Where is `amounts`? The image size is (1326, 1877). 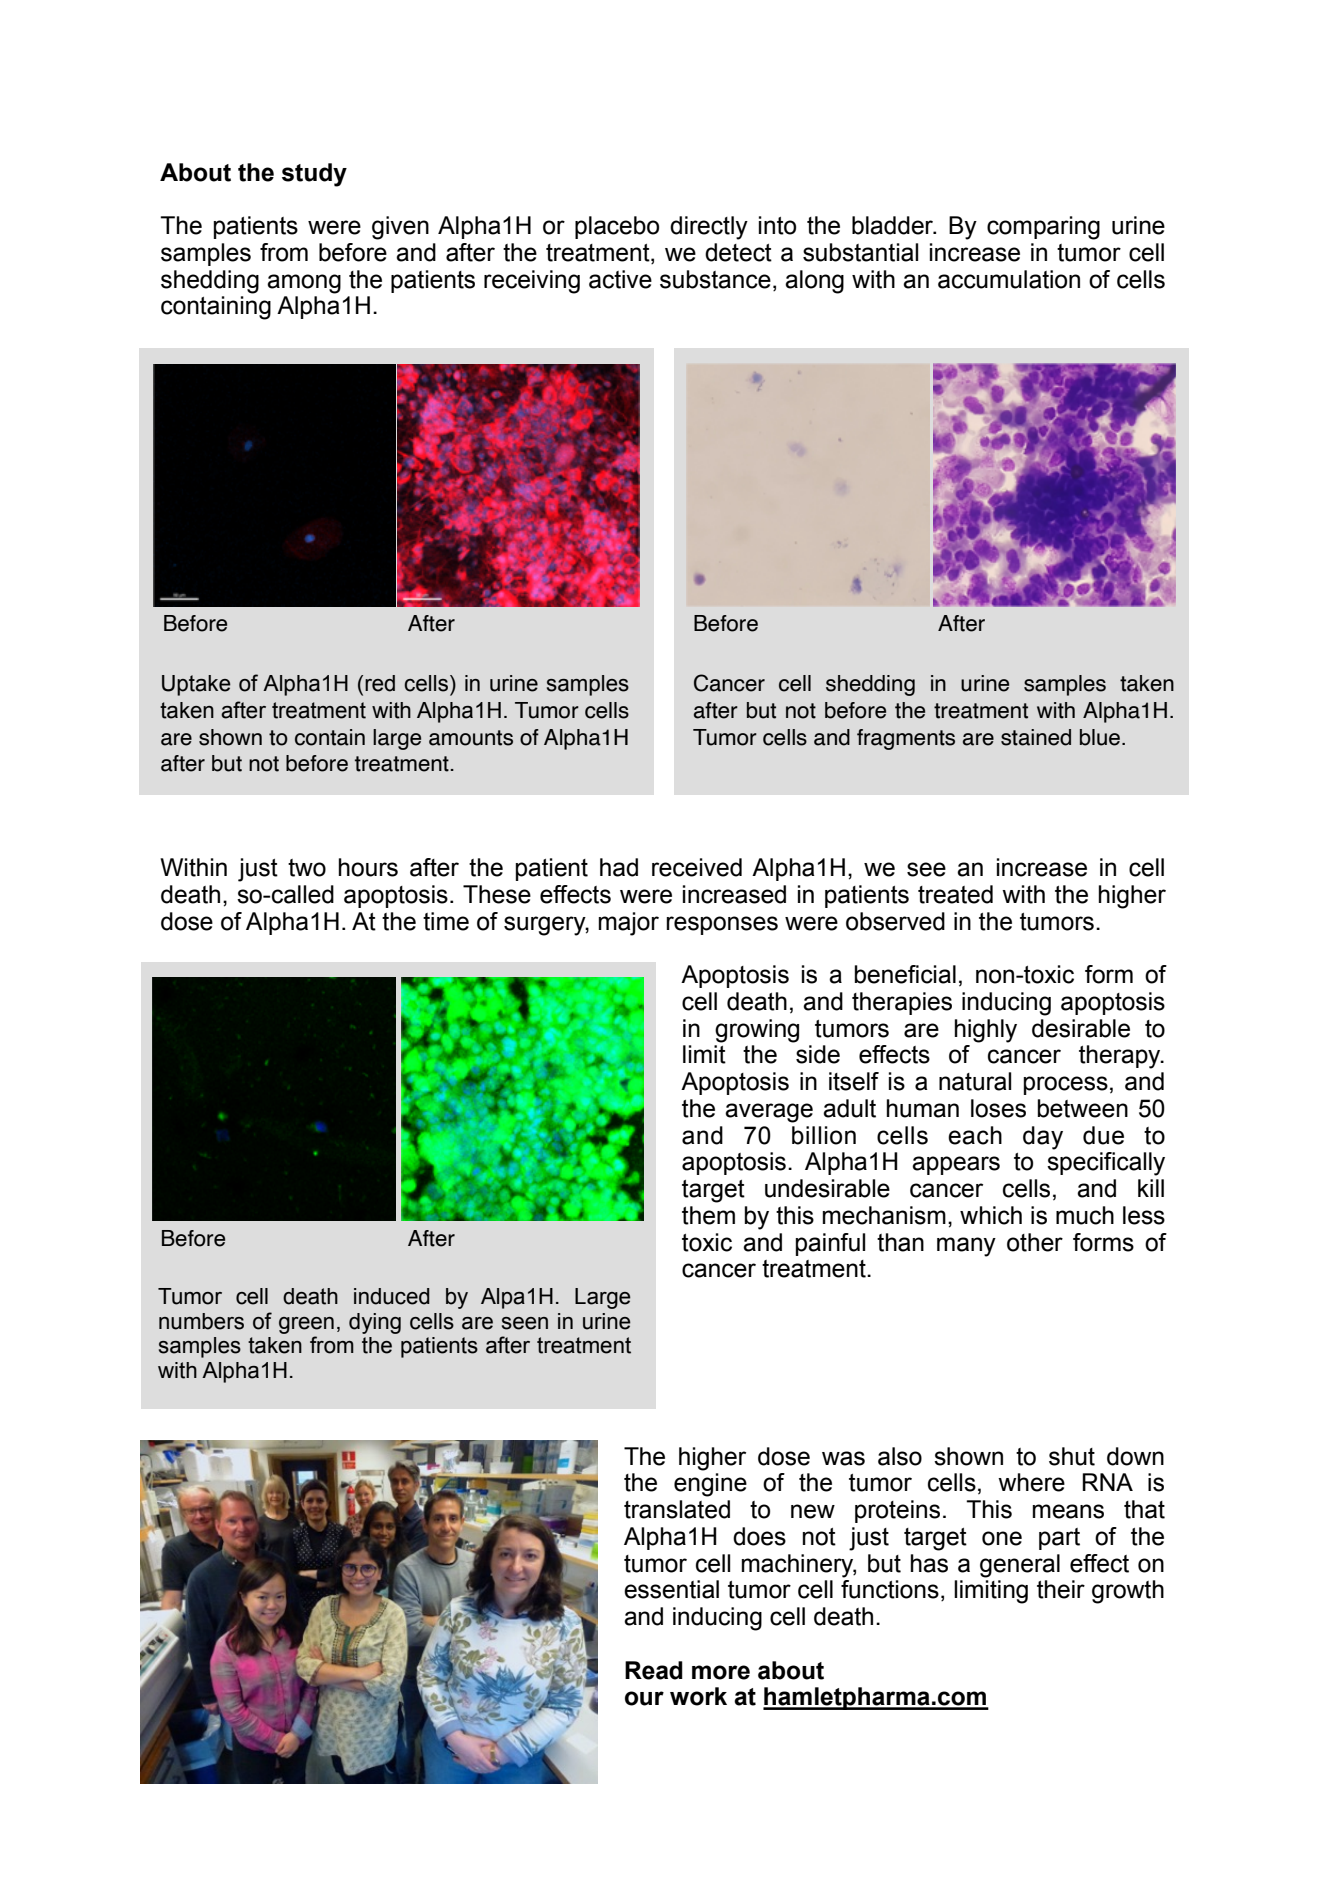 amounts is located at coordinates (471, 738).
